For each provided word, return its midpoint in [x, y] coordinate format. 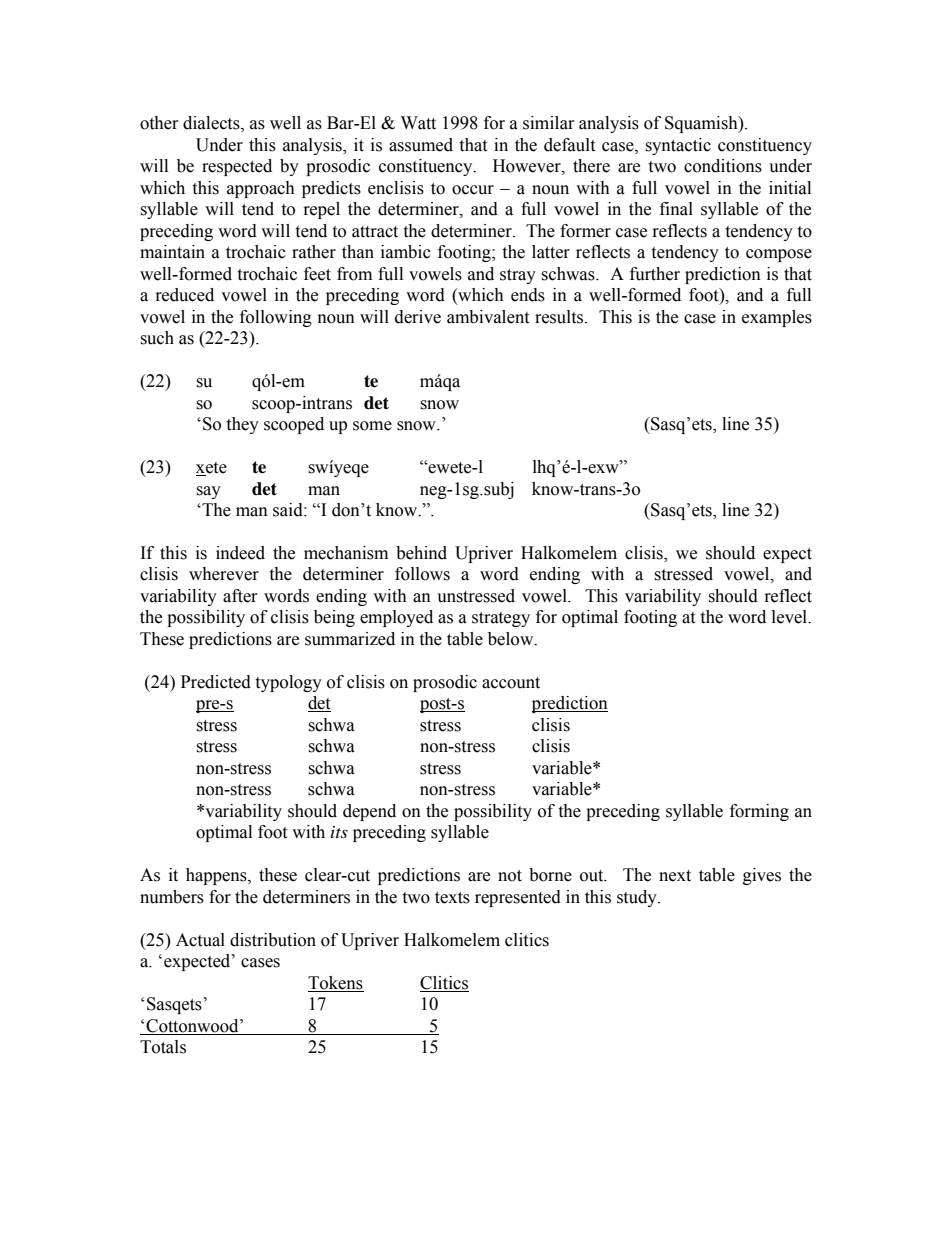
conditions [723, 166]
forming [759, 812]
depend [369, 812]
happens [217, 876]
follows [422, 574]
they [242, 425]
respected [237, 167]
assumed [421, 145]
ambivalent [488, 317]
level [791, 617]
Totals [163, 1047]
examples [777, 318]
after [240, 596]
